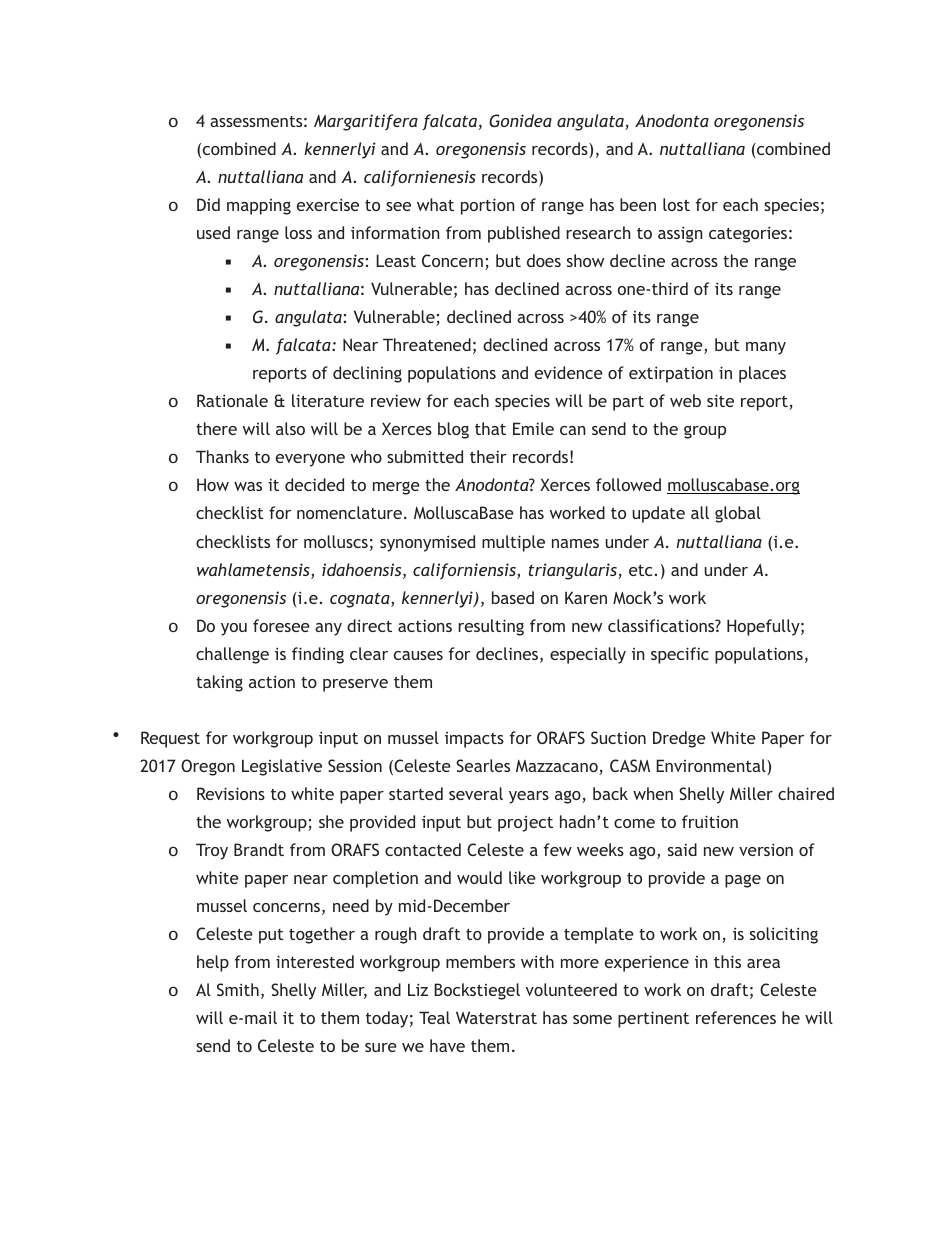 The height and width of the image is (1233, 952). Describe the element at coordinates (680, 234) in the image. I see `assign` at that location.
